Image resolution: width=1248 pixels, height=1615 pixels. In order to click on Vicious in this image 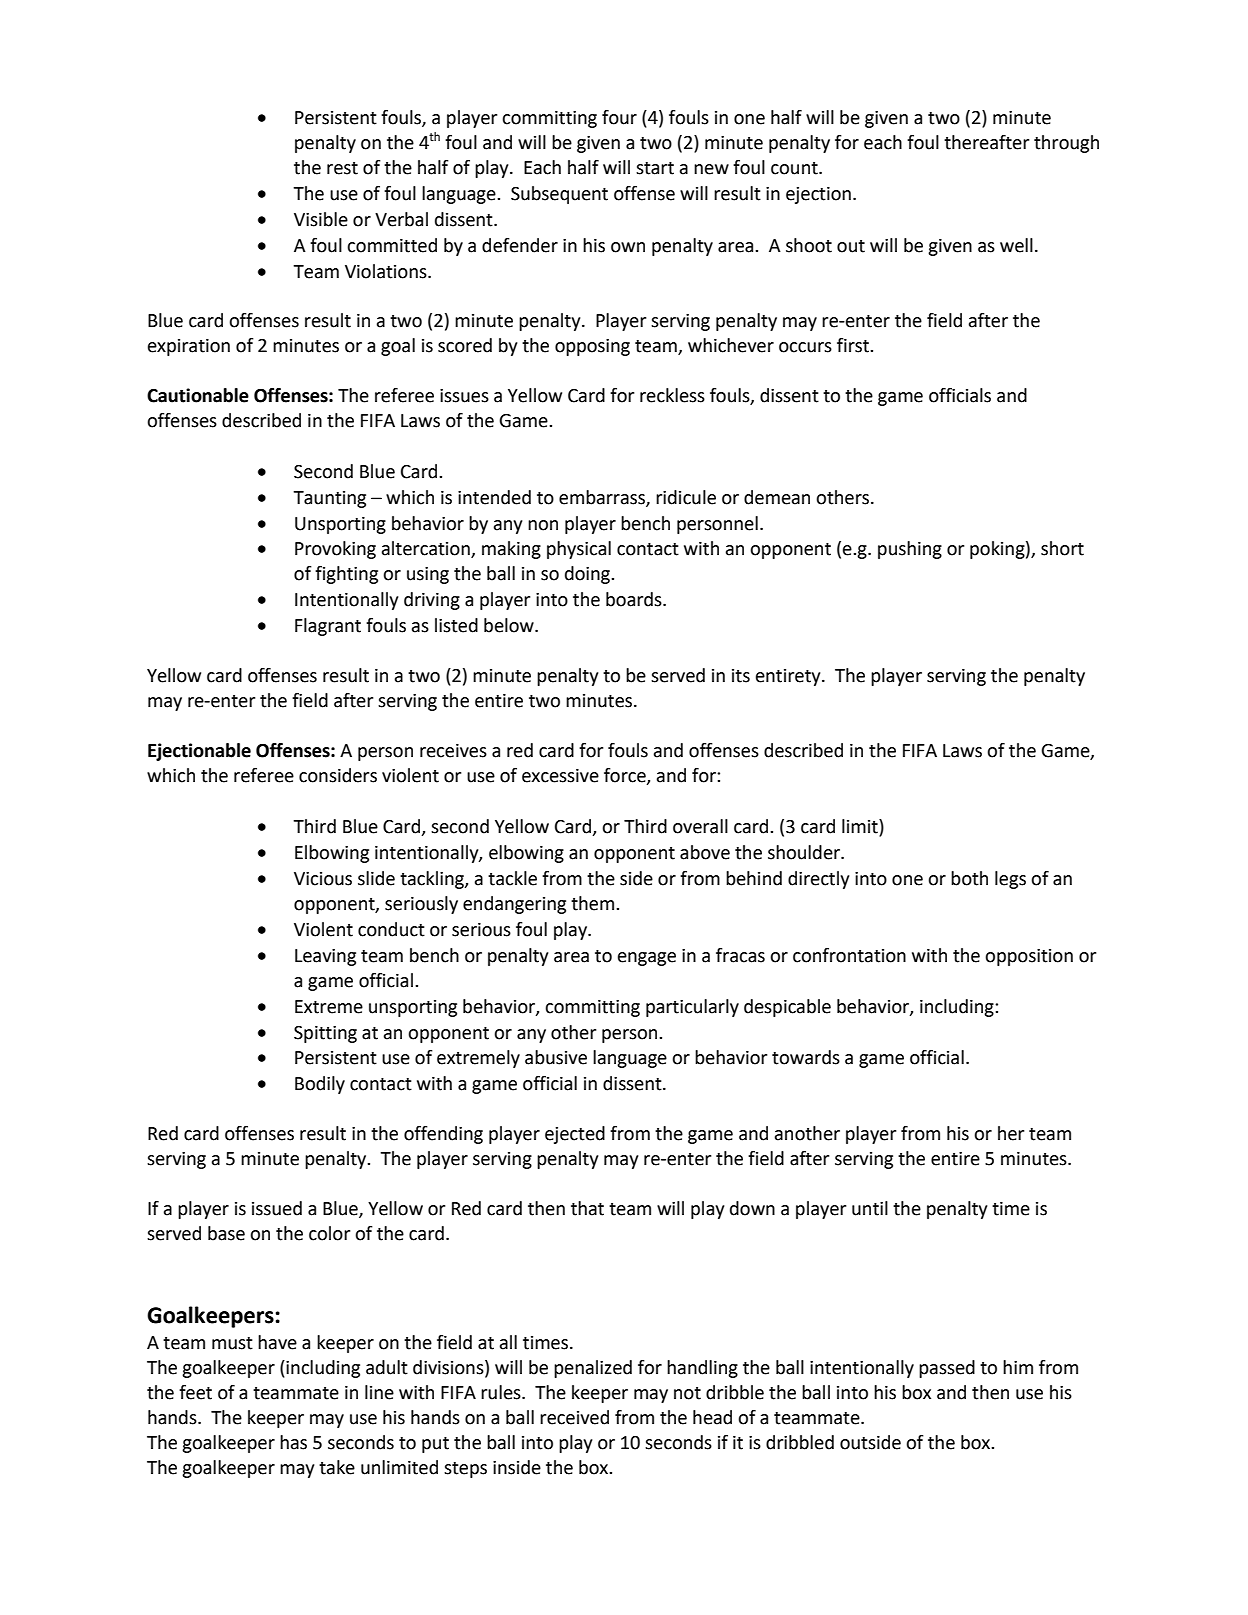, I will do `click(323, 879)`.
